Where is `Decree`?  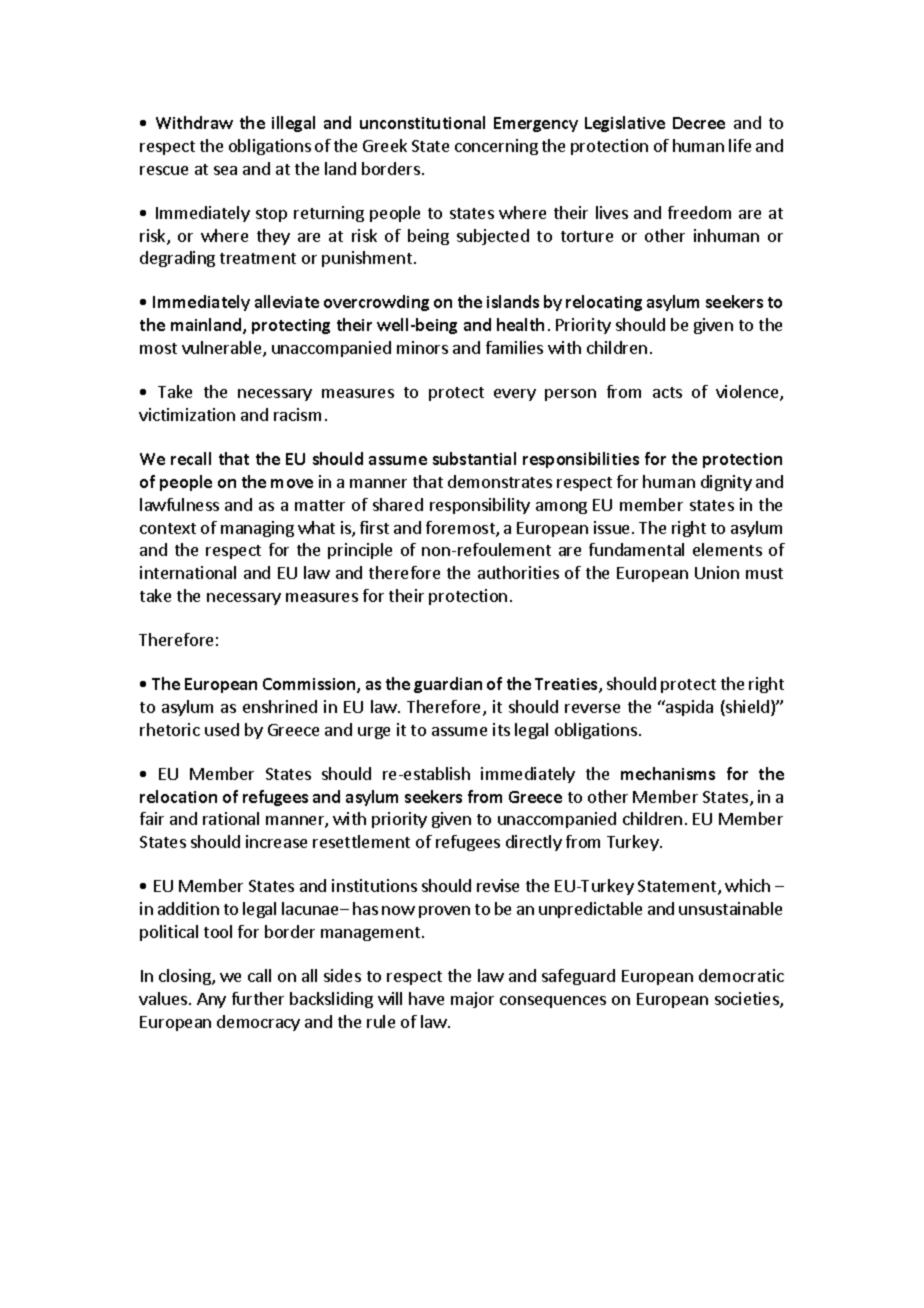 Decree is located at coordinates (699, 123).
